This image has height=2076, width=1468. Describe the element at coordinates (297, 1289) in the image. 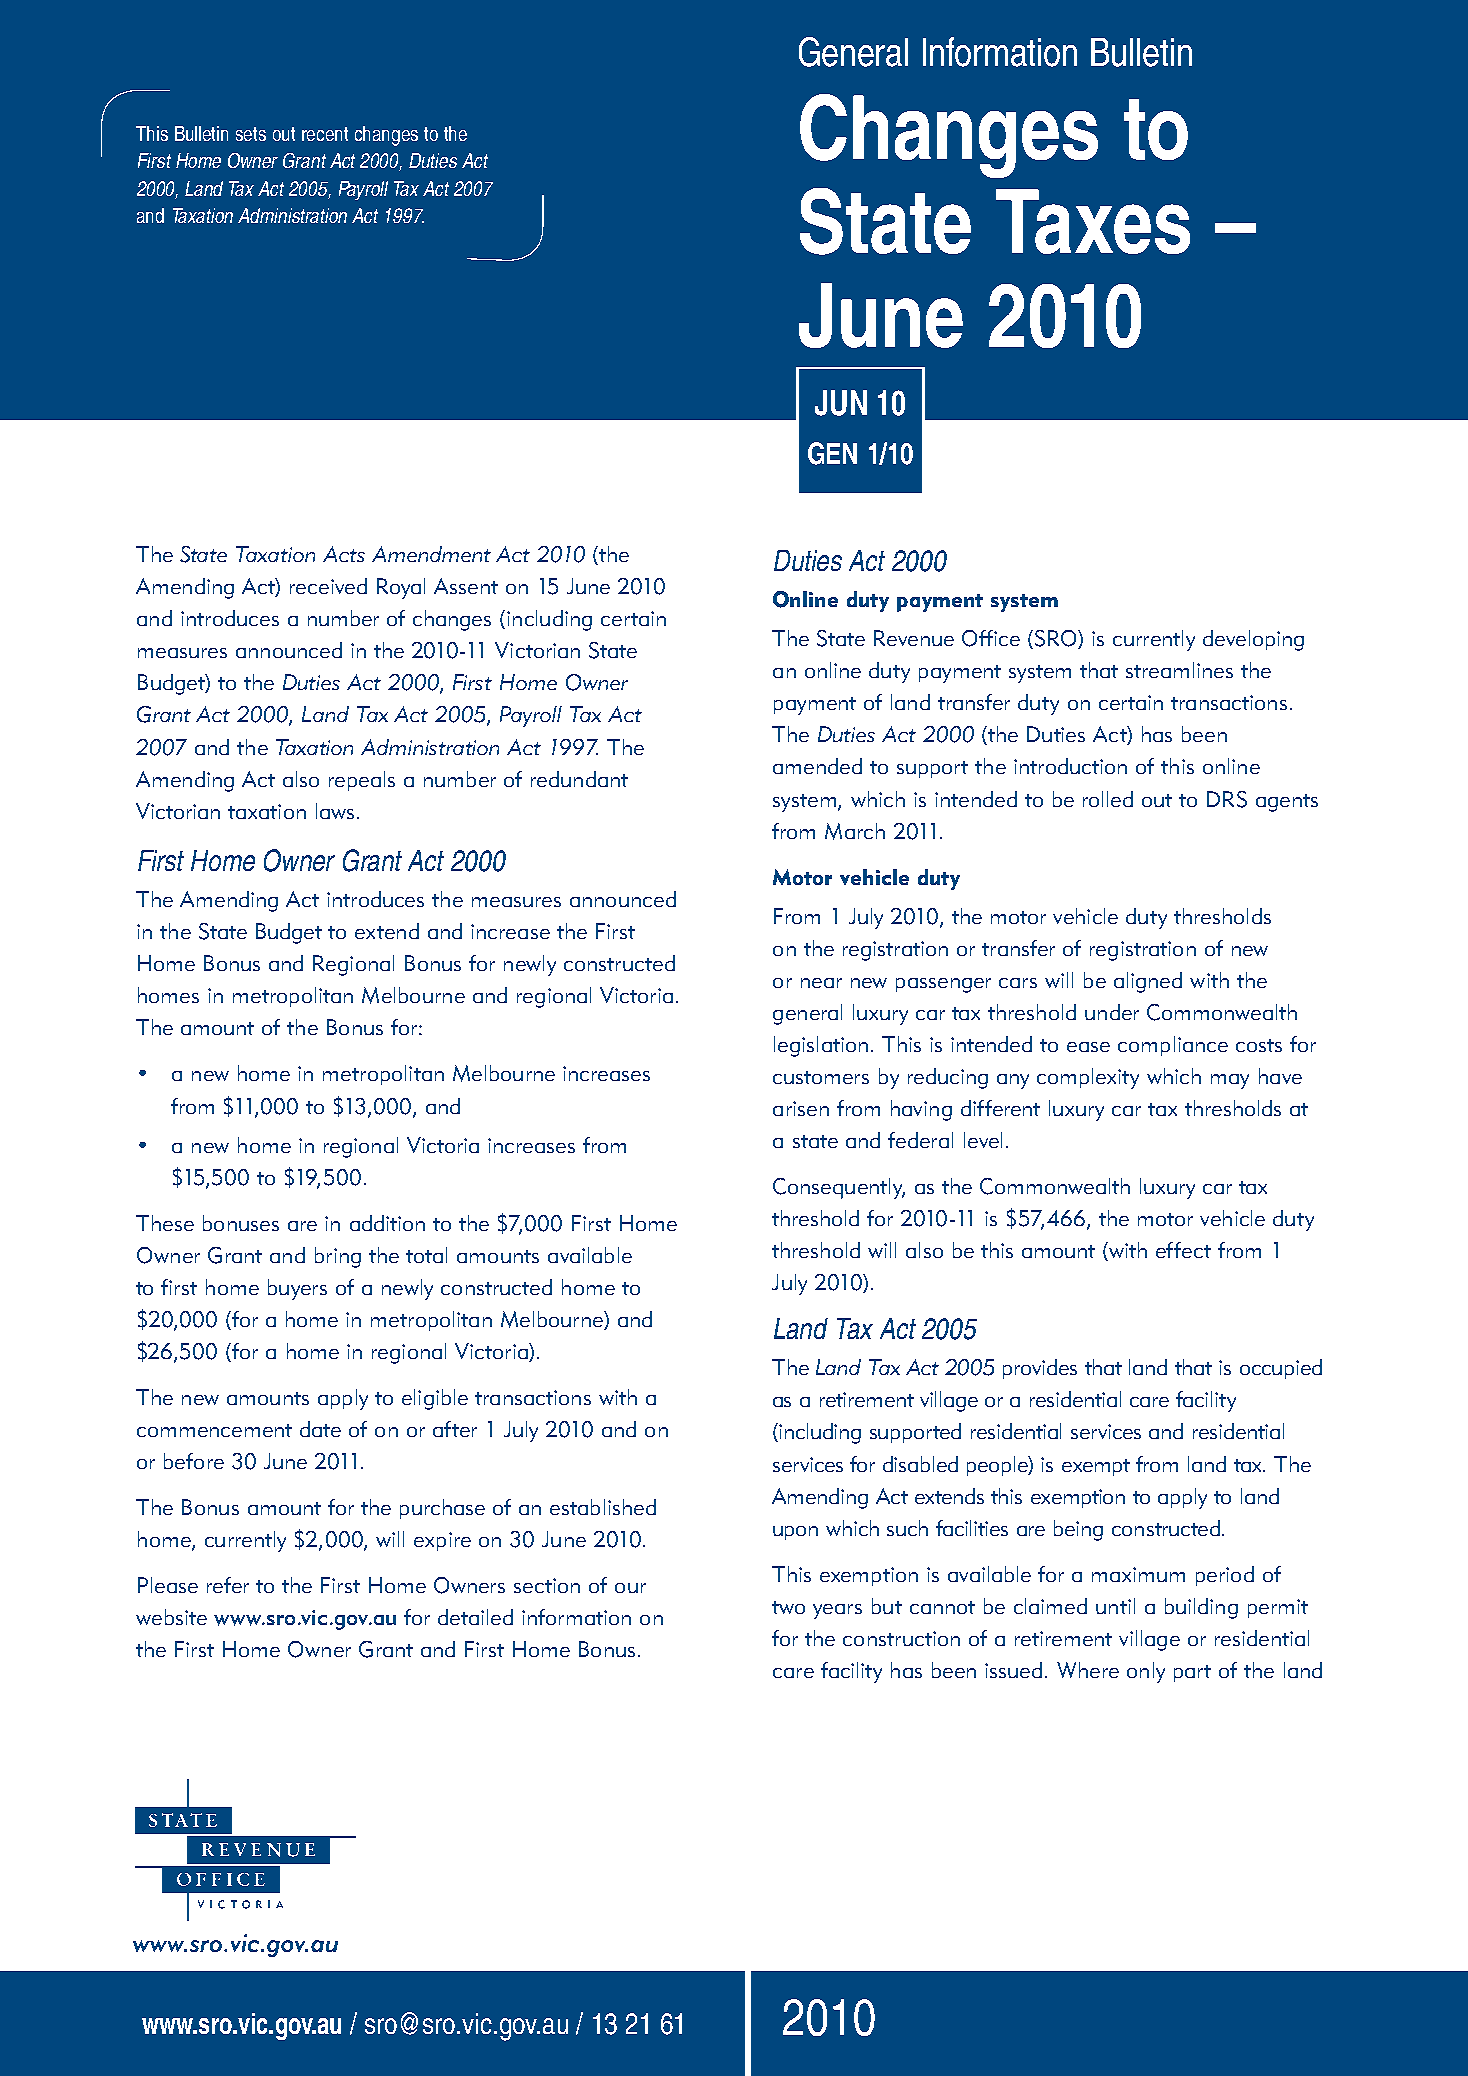

I see `buyers` at that location.
